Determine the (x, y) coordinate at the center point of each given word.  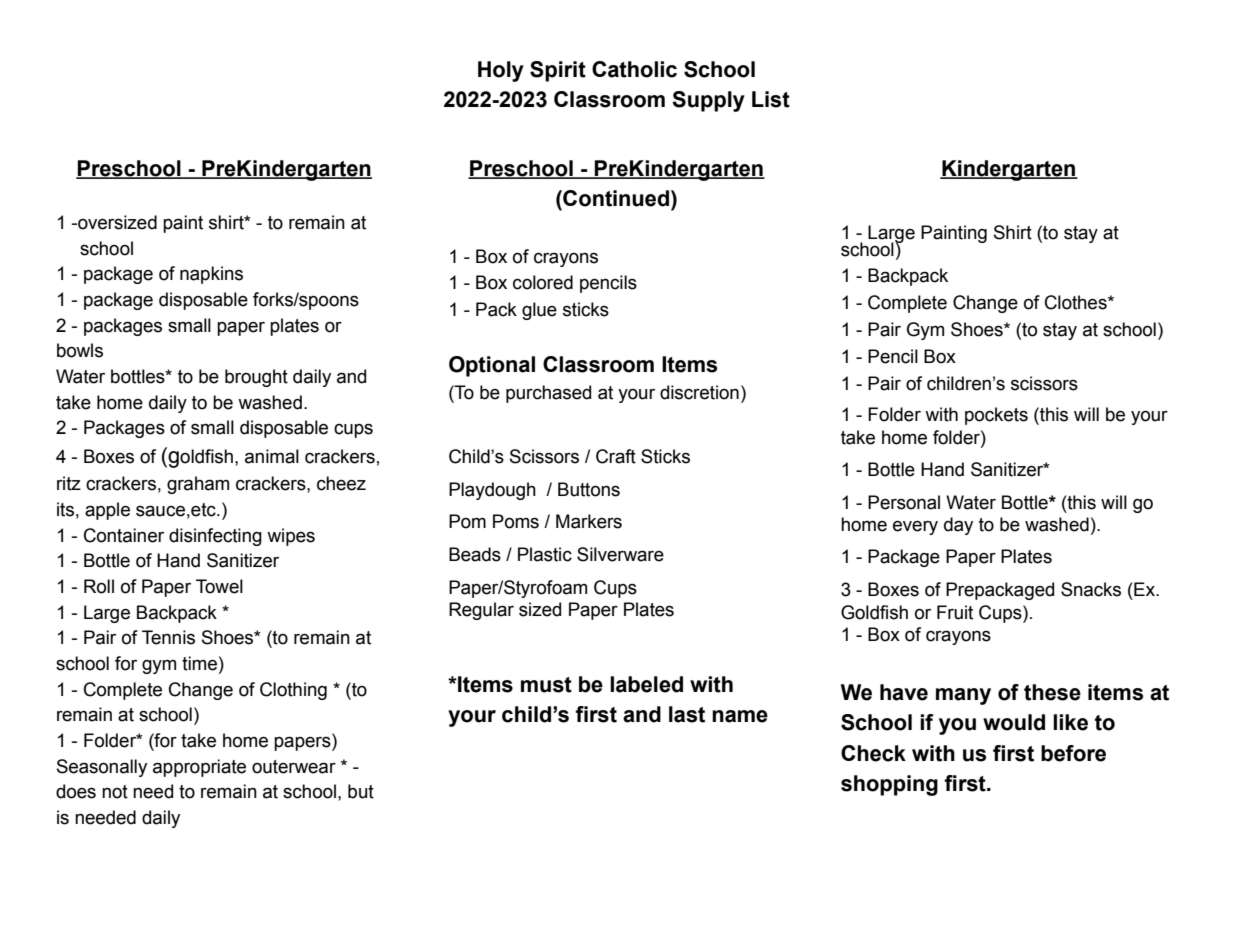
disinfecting (215, 537)
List (771, 99)
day (958, 526)
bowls (80, 350)
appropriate (199, 768)
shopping (889, 785)
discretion (699, 392)
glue (539, 311)
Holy (501, 71)
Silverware (620, 554)
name (740, 716)
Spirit (558, 71)
